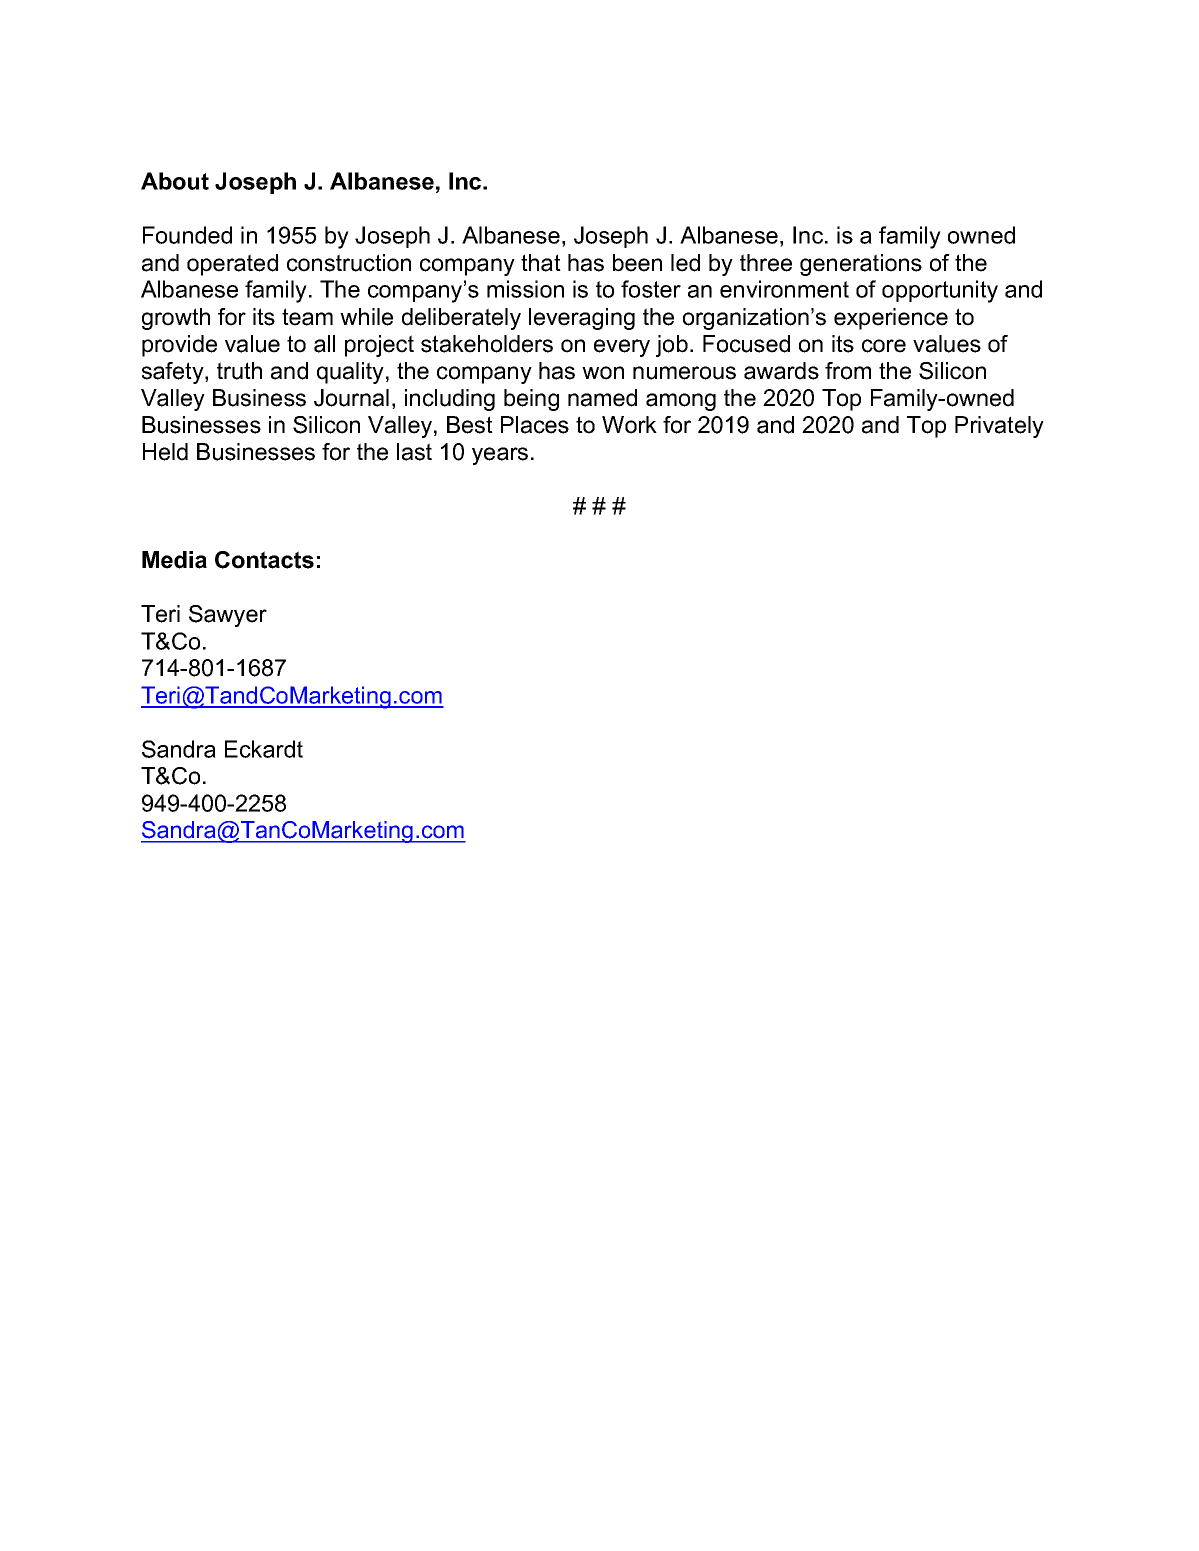 The width and height of the screenshot is (1199, 1551). Describe the element at coordinates (175, 181) in the screenshot. I see `About` at that location.
